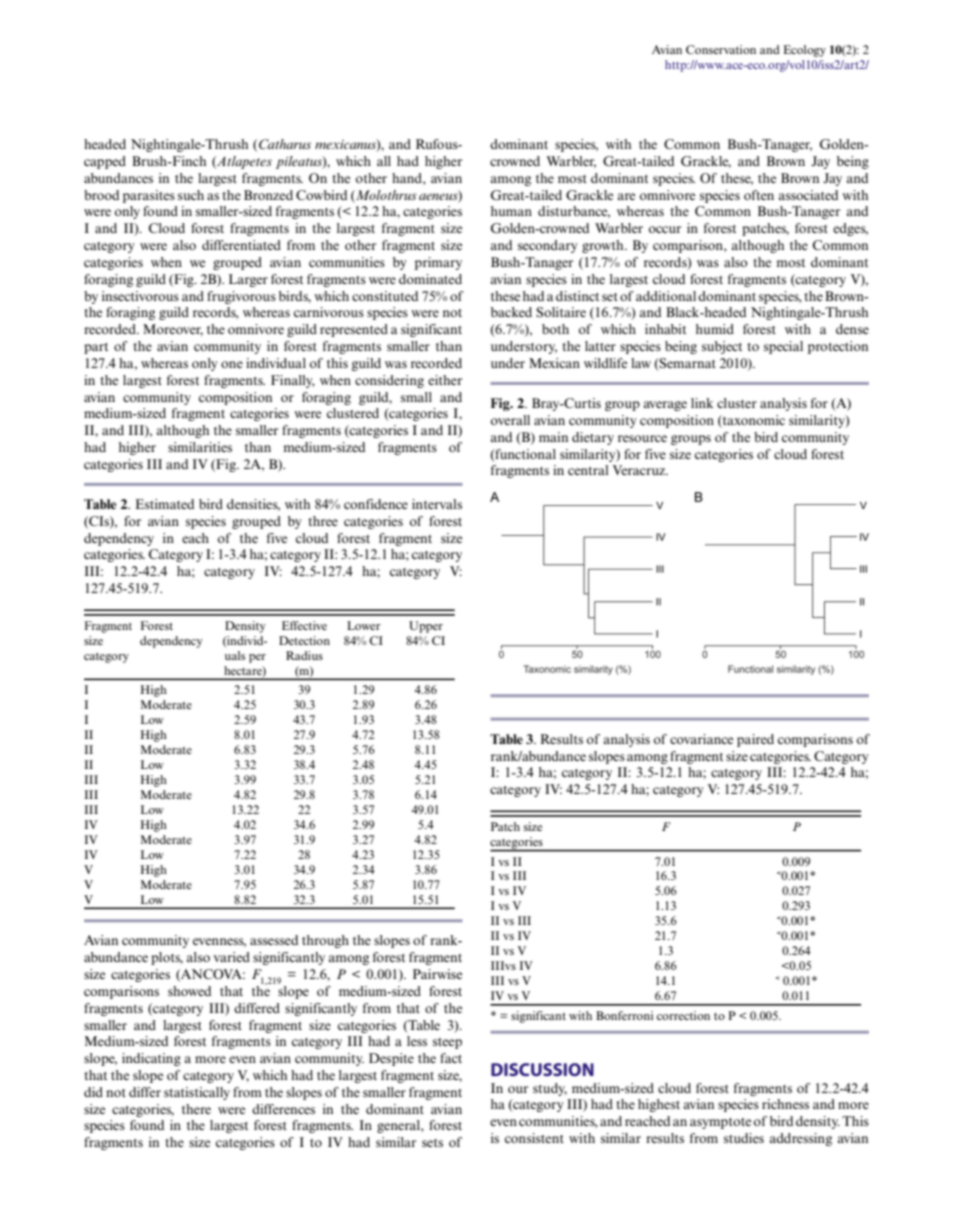  Describe the element at coordinates (426, 627) in the image. I see `Upper` at that location.
